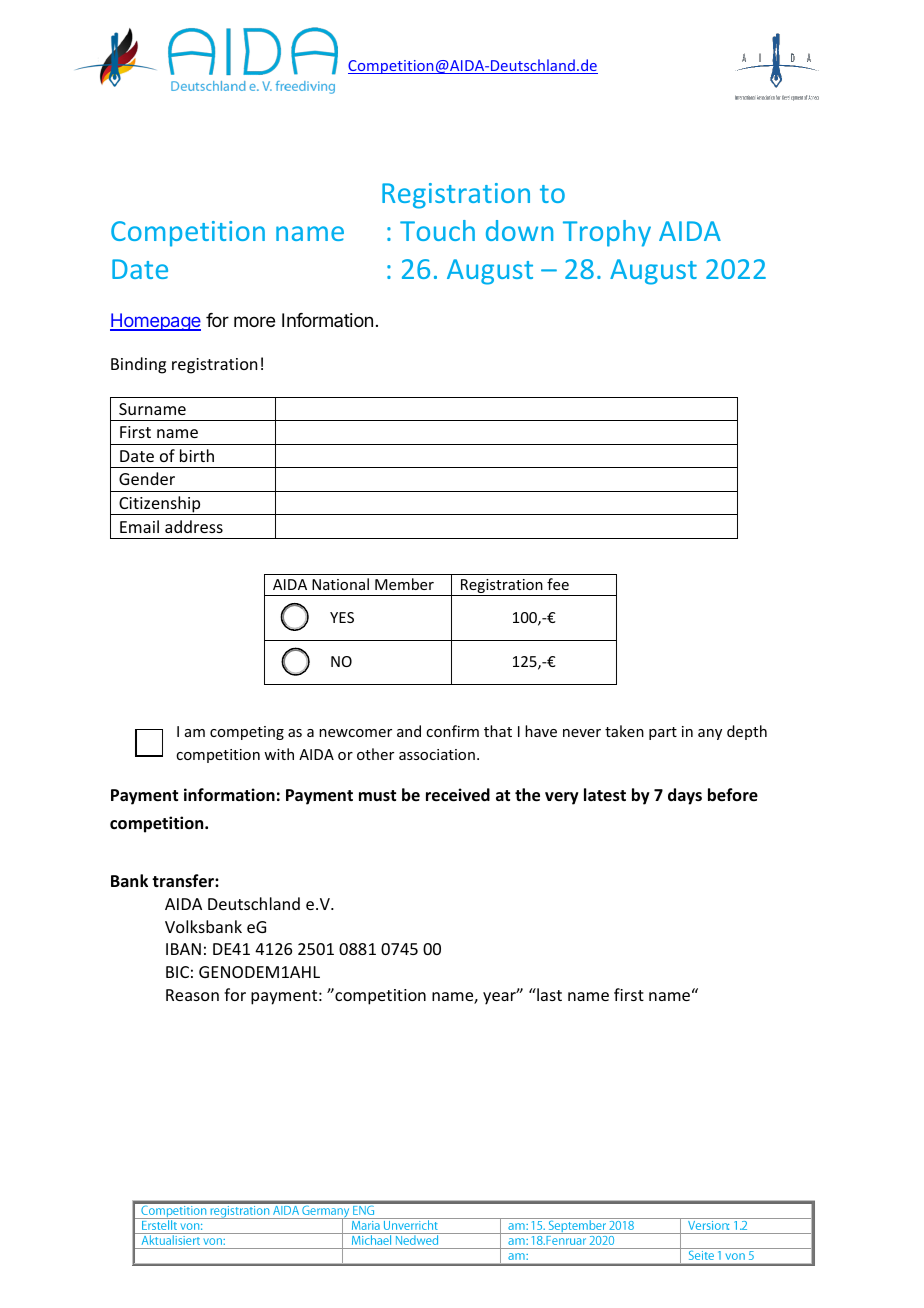 The height and width of the screenshot is (1308, 924). I want to click on confirm, so click(452, 731).
